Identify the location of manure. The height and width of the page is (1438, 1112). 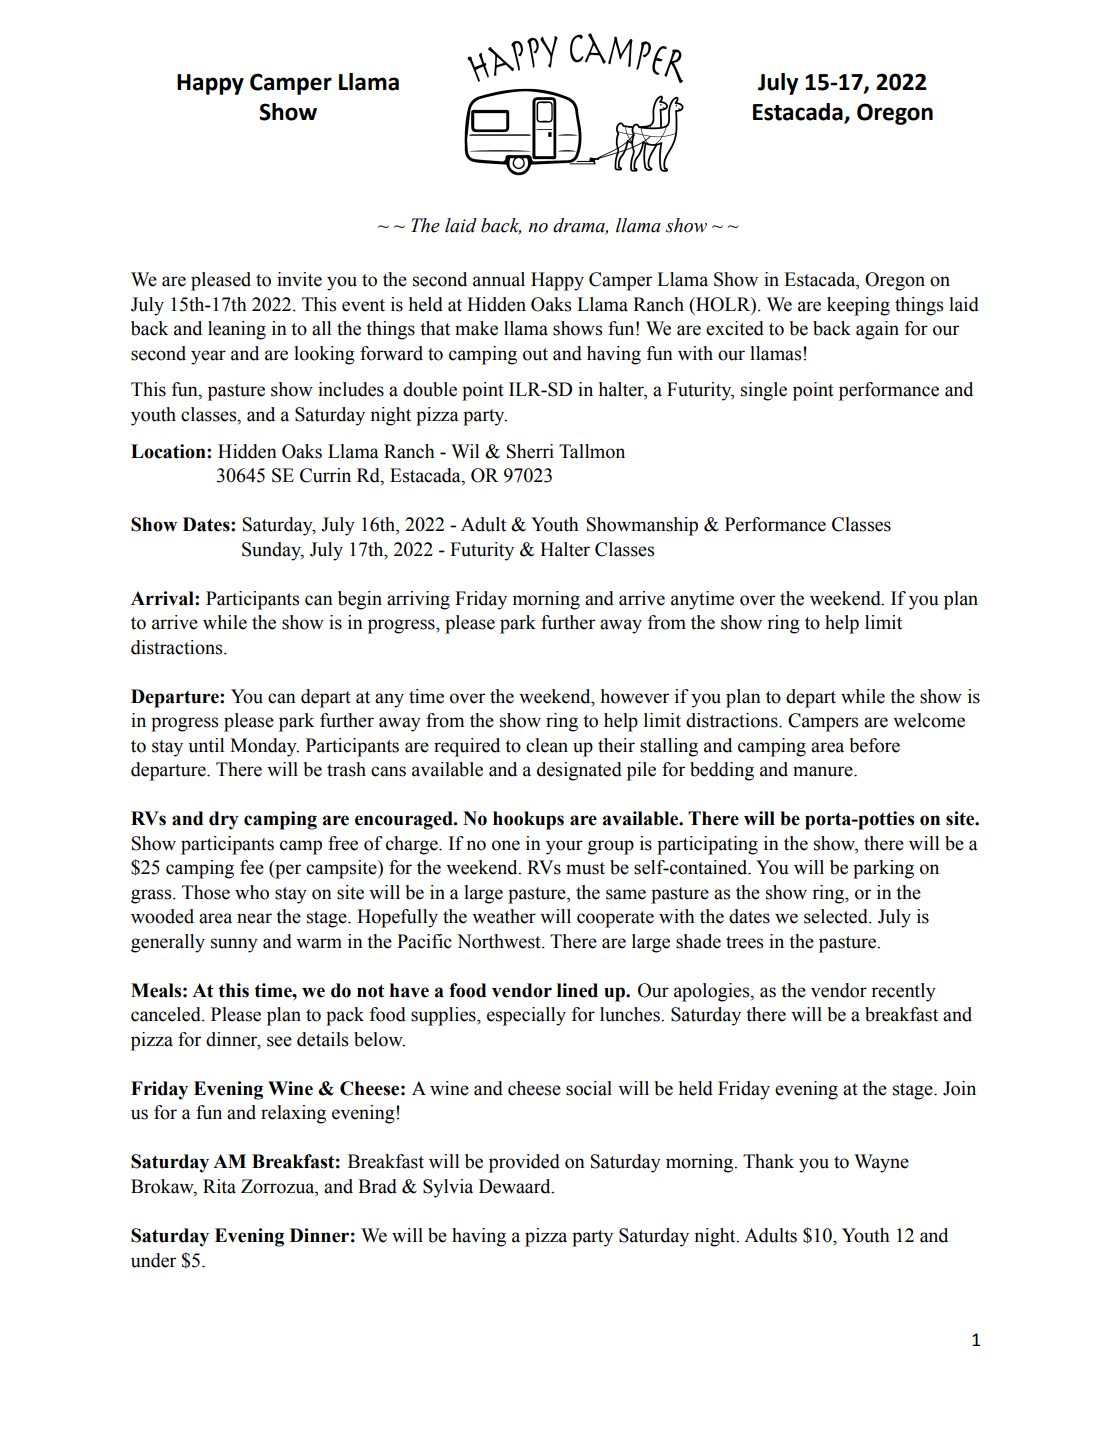
(824, 771).
